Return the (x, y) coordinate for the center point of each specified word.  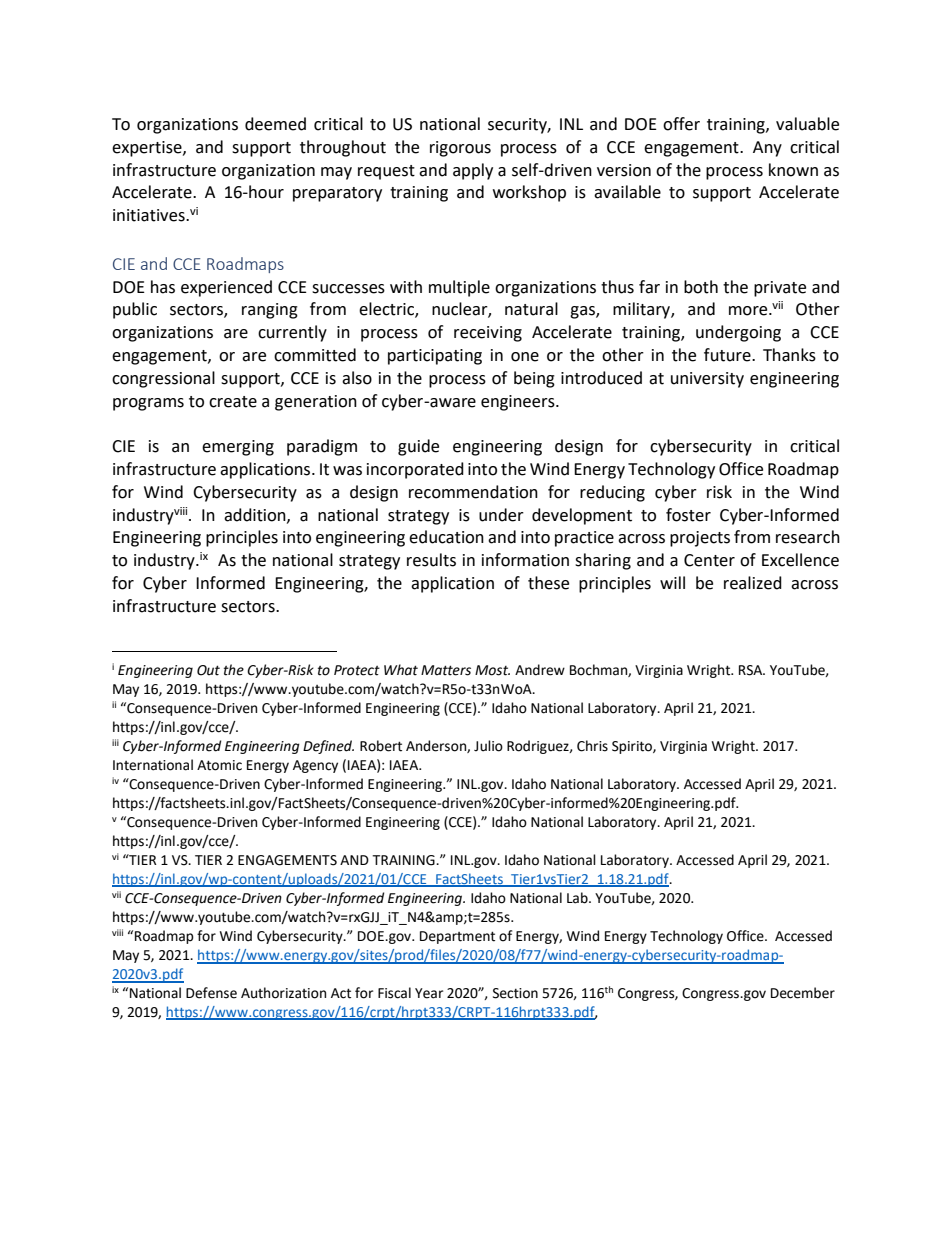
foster (688, 515)
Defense (211, 993)
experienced (226, 288)
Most (492, 670)
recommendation (473, 492)
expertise (148, 149)
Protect (357, 670)
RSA (752, 670)
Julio (488, 746)
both (701, 287)
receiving (488, 334)
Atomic (219, 765)
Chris (592, 746)
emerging (238, 448)
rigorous (460, 149)
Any (767, 149)
